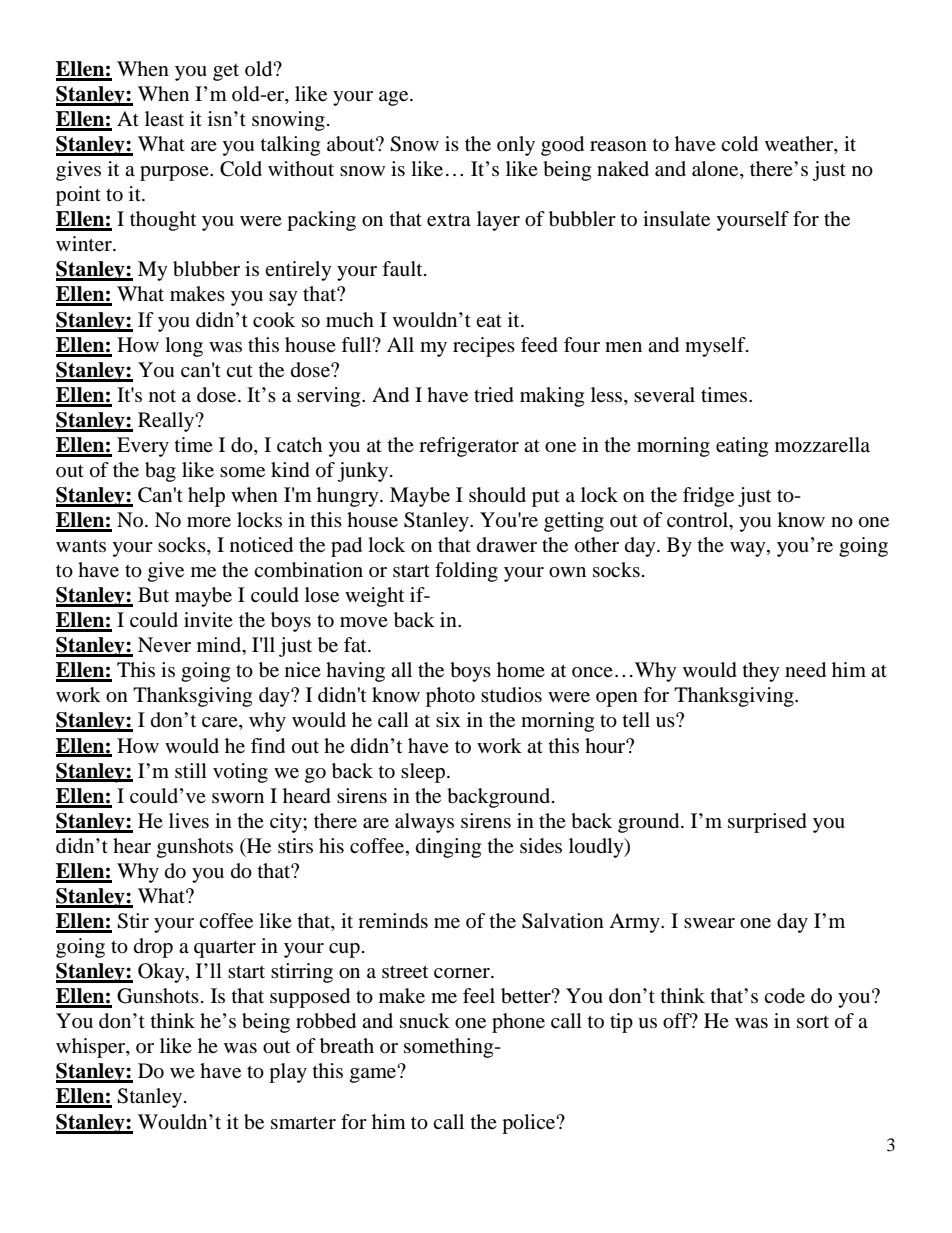  What do you see at coordinates (374, 1074) in the document?
I see `game` at bounding box center [374, 1074].
